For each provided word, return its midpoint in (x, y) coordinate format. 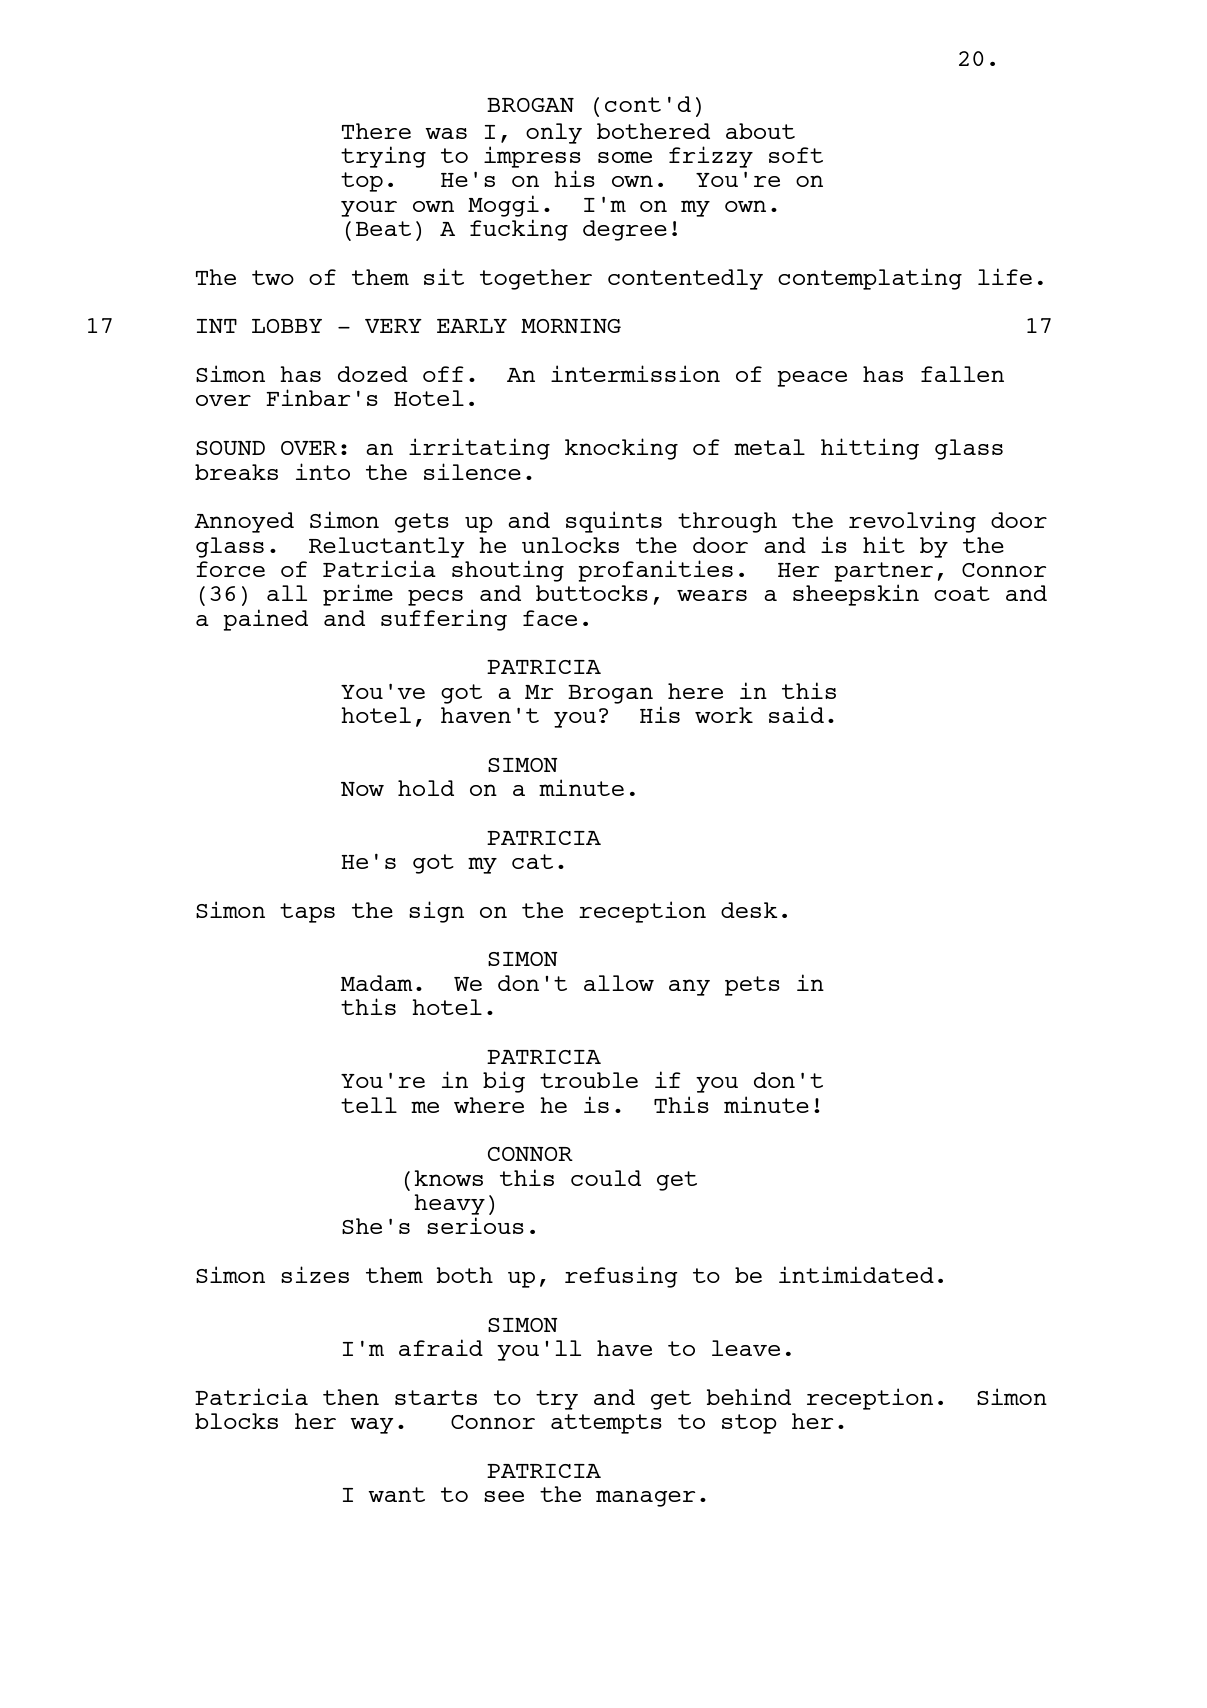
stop (749, 1424)
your (369, 209)
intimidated (856, 1274)
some (625, 157)
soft (796, 155)
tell (369, 1105)
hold (426, 788)
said (796, 714)
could (606, 1178)
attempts (606, 1424)
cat (532, 861)
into (323, 471)
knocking (621, 449)
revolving (912, 522)
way (372, 1426)
